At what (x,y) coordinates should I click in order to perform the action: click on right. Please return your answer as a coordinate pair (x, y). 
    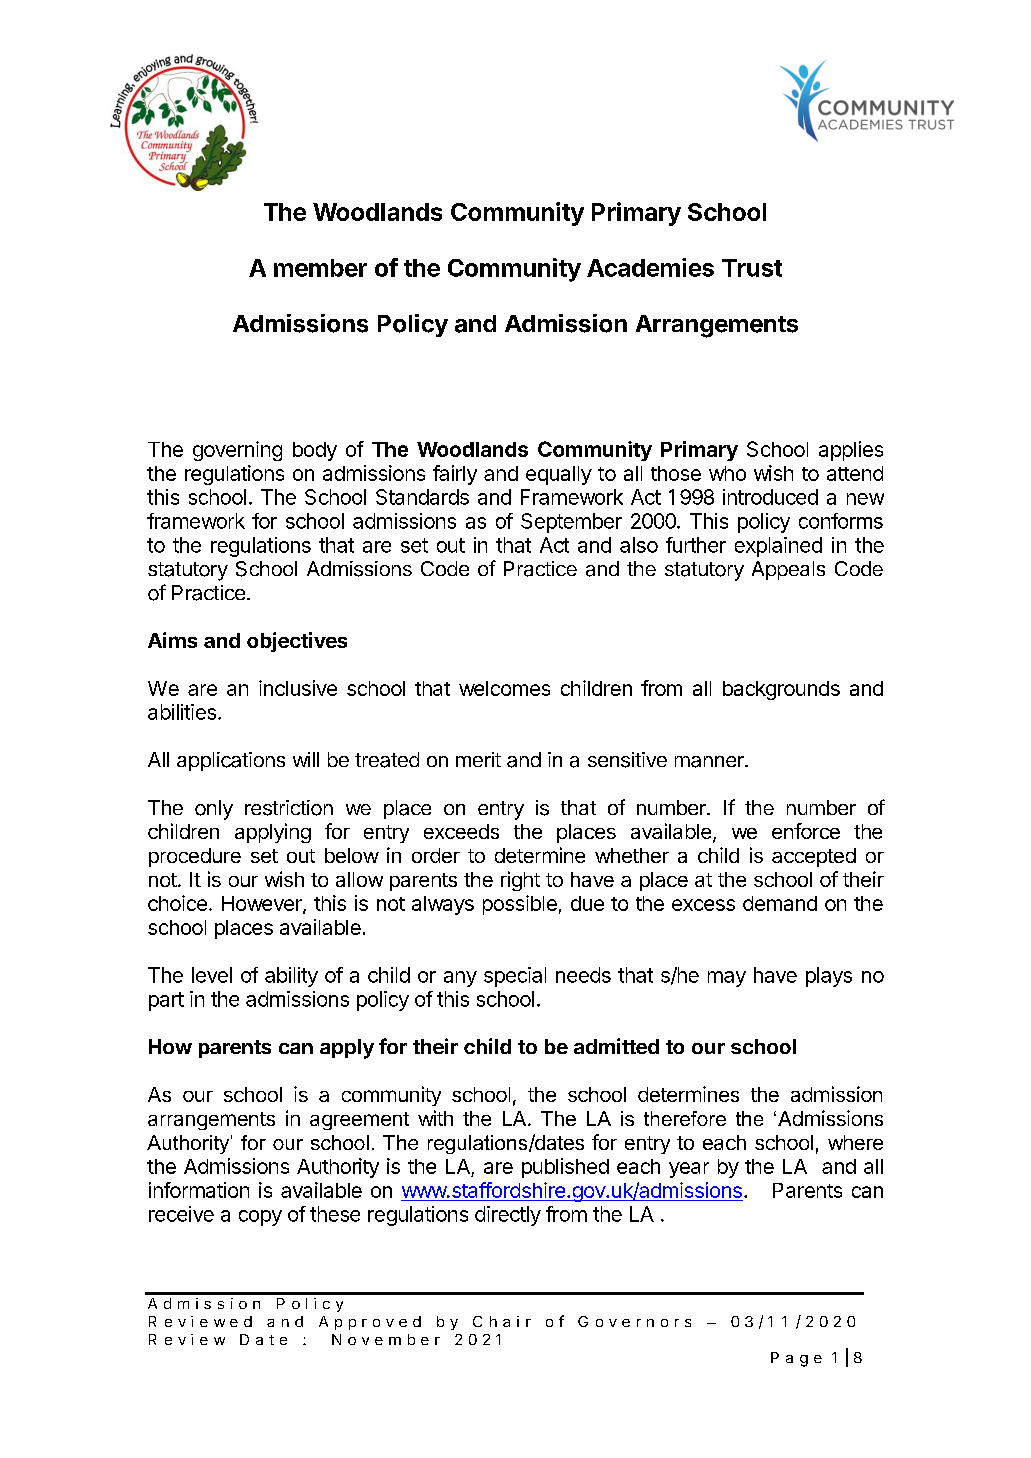
    Looking at the image, I should click on (520, 881).
